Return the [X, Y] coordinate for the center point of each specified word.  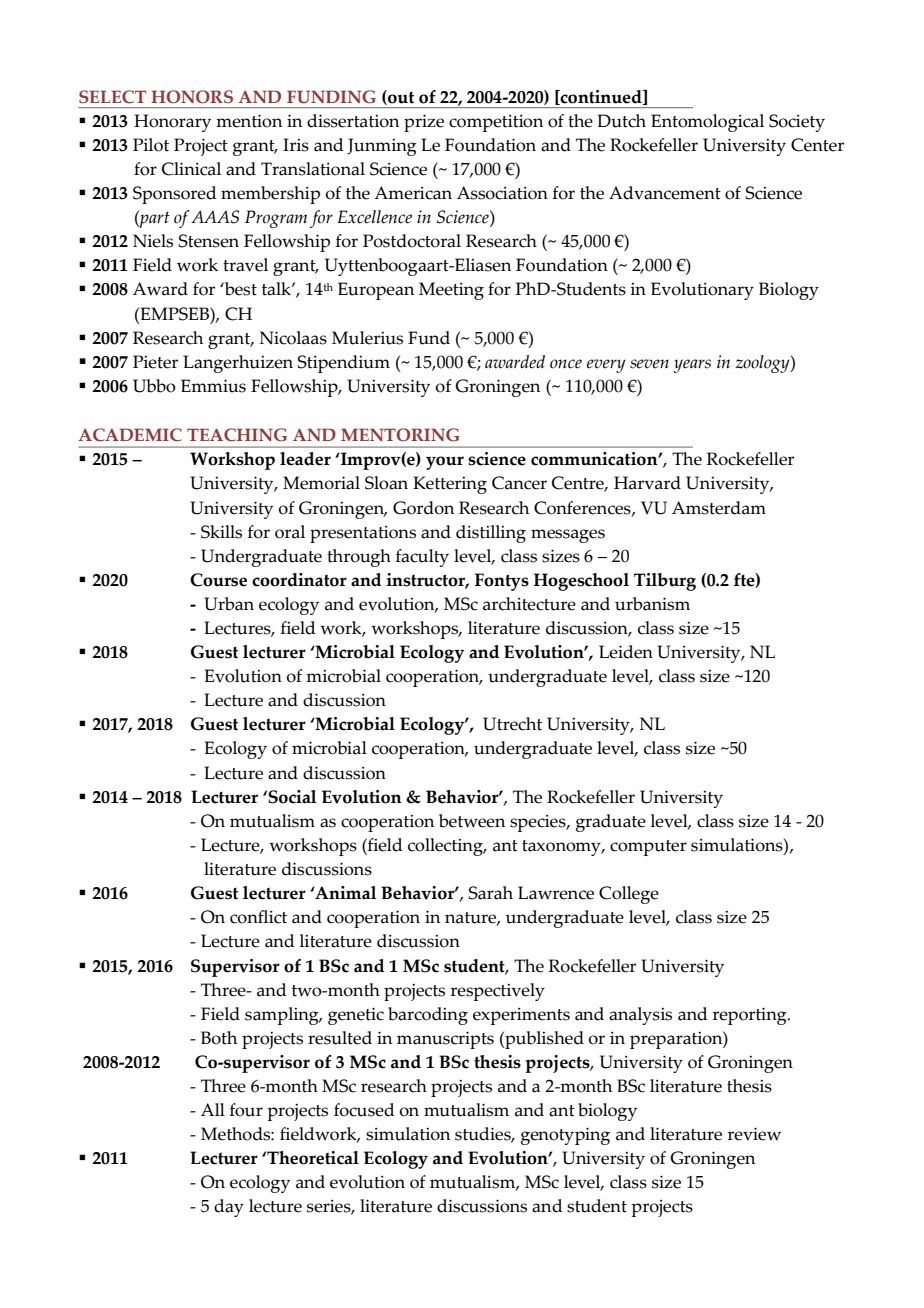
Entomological [707, 123]
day [229, 1208]
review [754, 1134]
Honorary [172, 123]
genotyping [565, 1136]
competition [496, 123]
